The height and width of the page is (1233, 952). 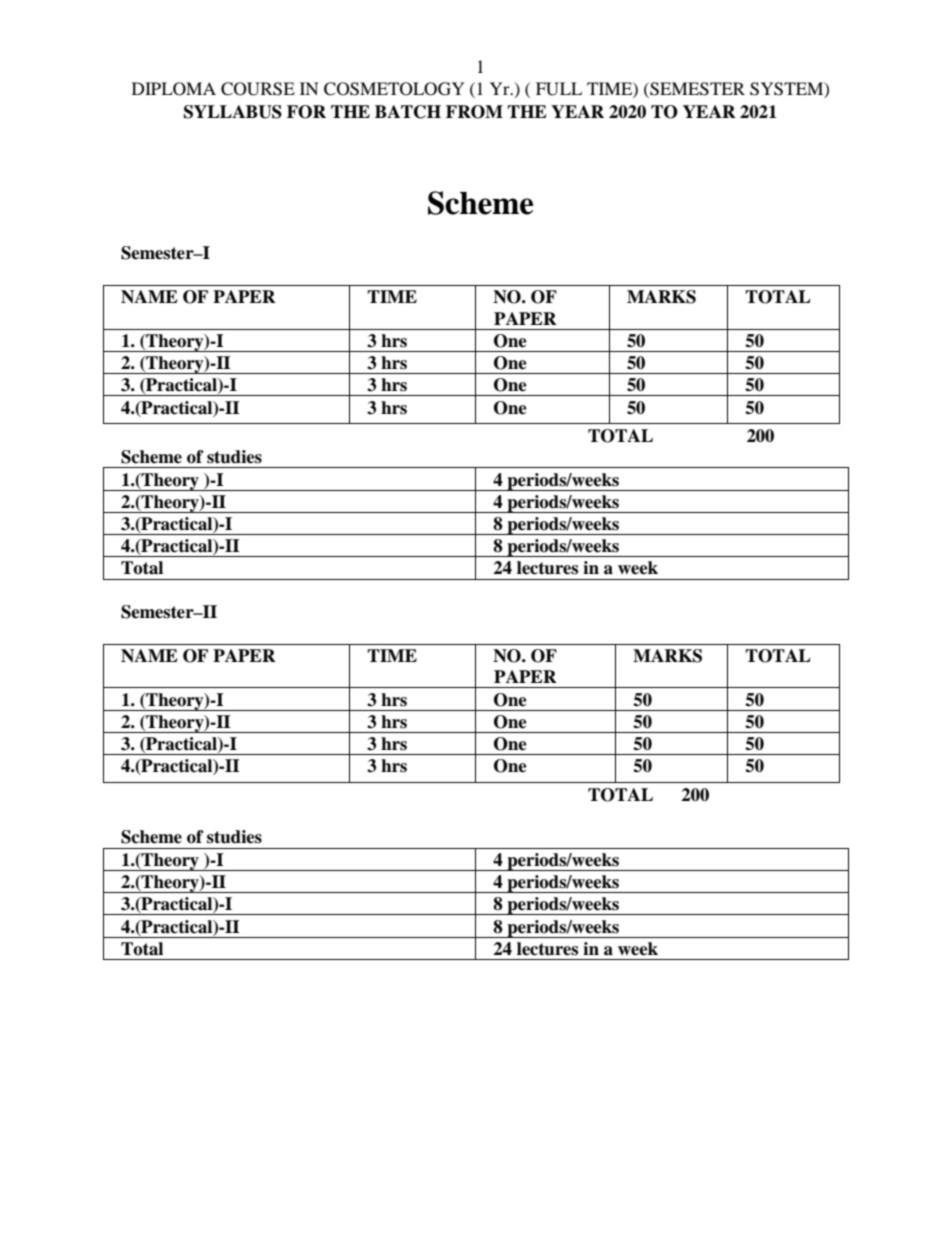 What do you see at coordinates (474, 112) in the page?
I see `FROM` at bounding box center [474, 112].
